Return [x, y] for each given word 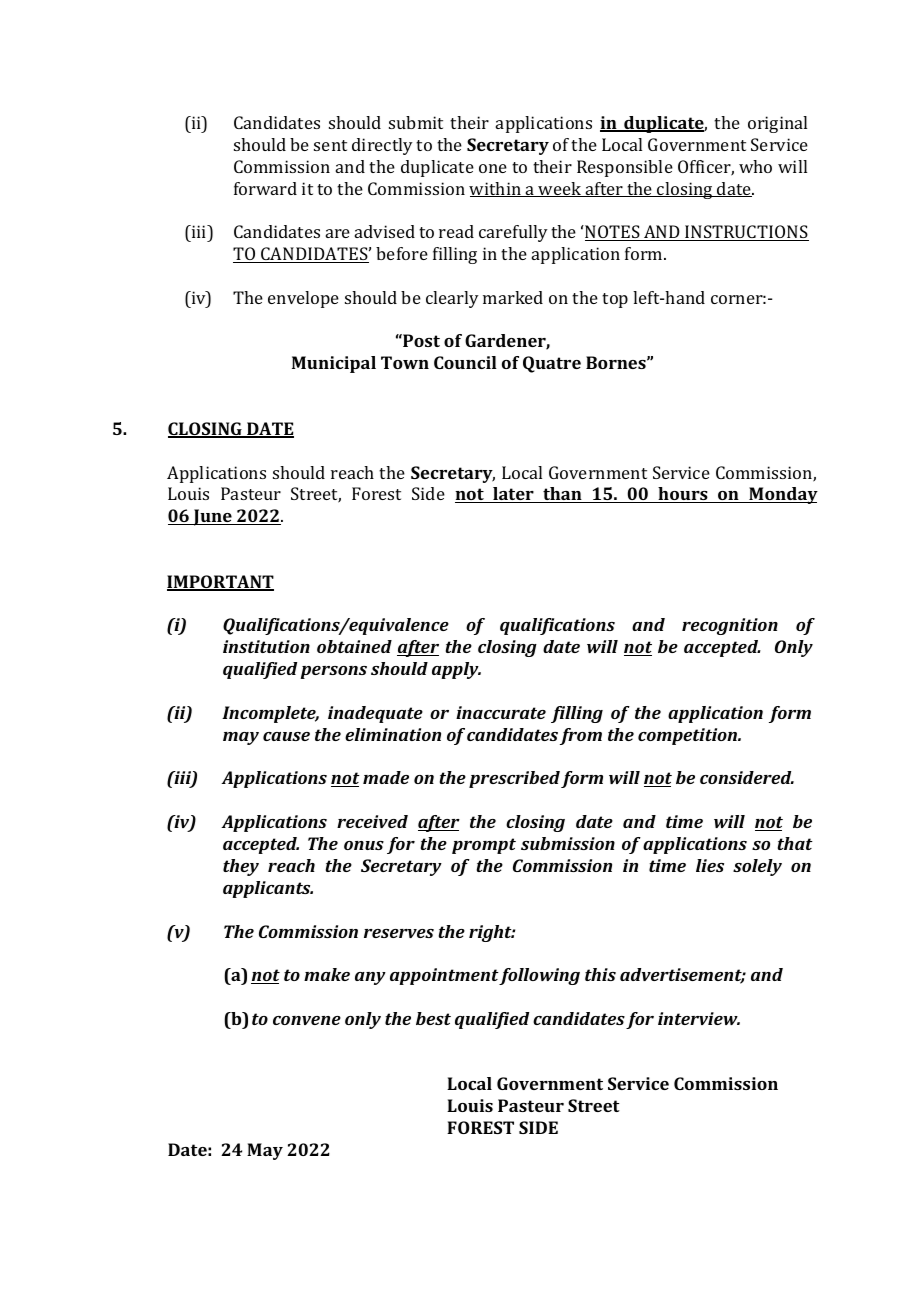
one [493, 168]
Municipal [334, 364]
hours [683, 495]
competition [689, 736]
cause [286, 736]
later [513, 495]
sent [330, 145]
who [755, 166]
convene [307, 1020]
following [539, 976]
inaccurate [501, 712]
